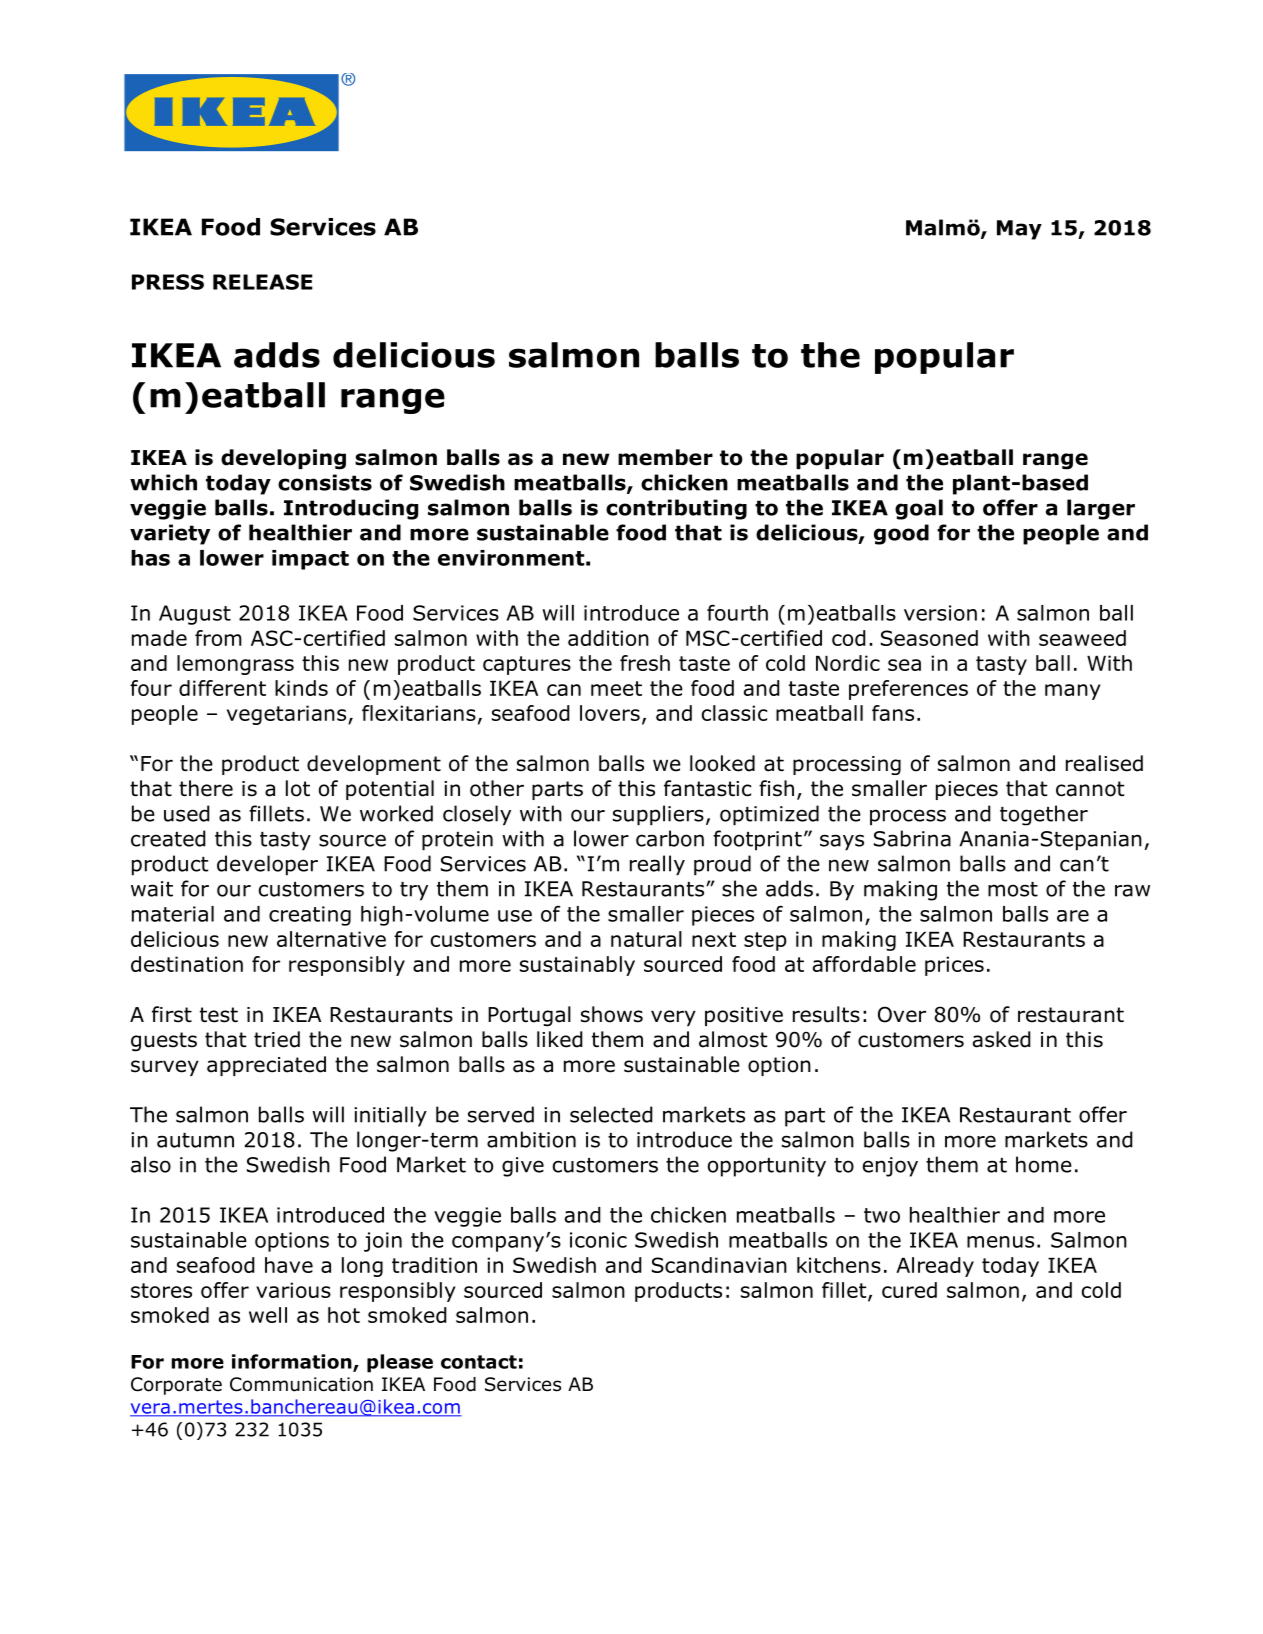  What do you see at coordinates (266, 1066) in the image?
I see `appreciated` at bounding box center [266, 1066].
